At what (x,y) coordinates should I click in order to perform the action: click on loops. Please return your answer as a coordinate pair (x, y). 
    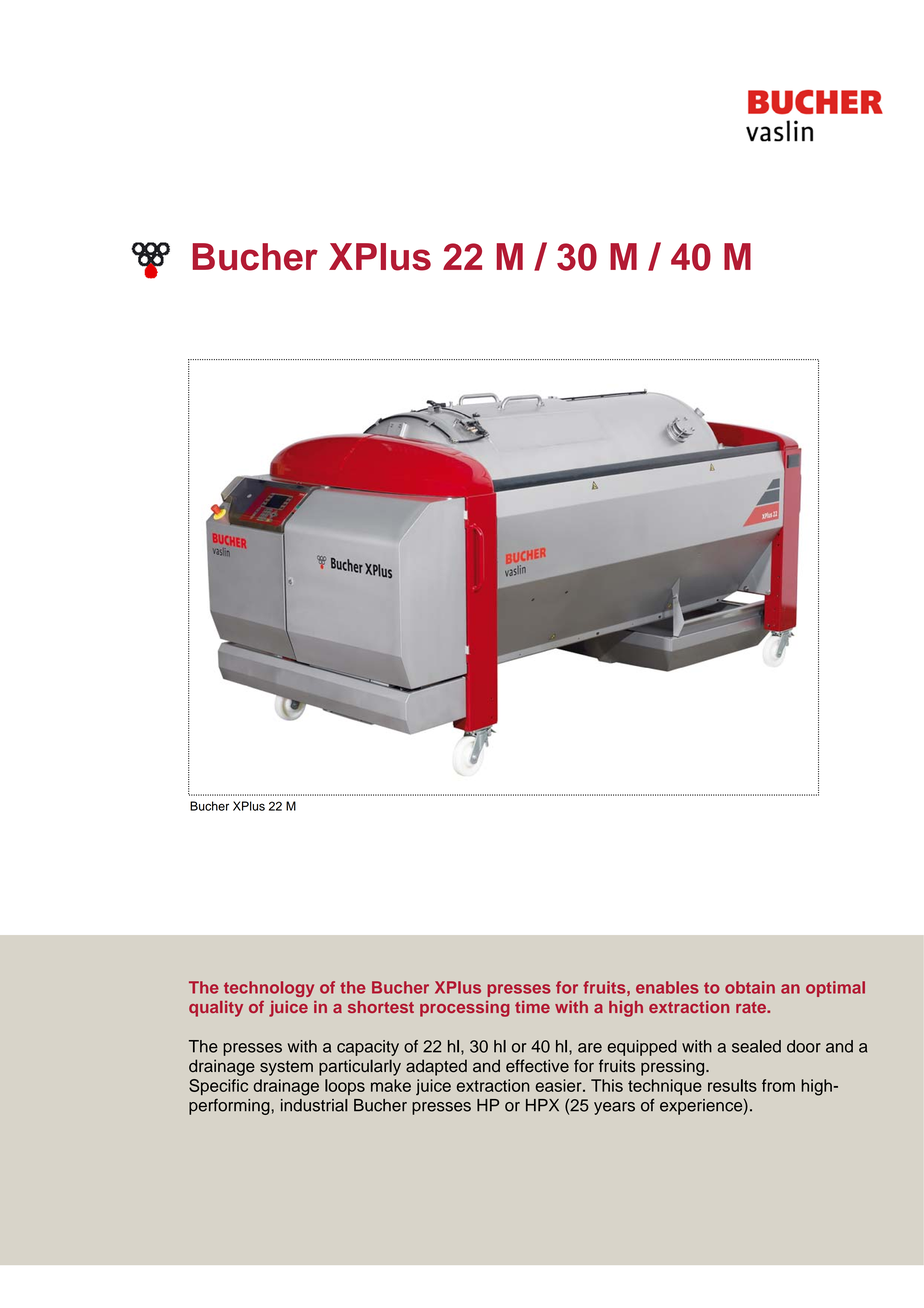
    Looking at the image, I should click on (345, 1087).
